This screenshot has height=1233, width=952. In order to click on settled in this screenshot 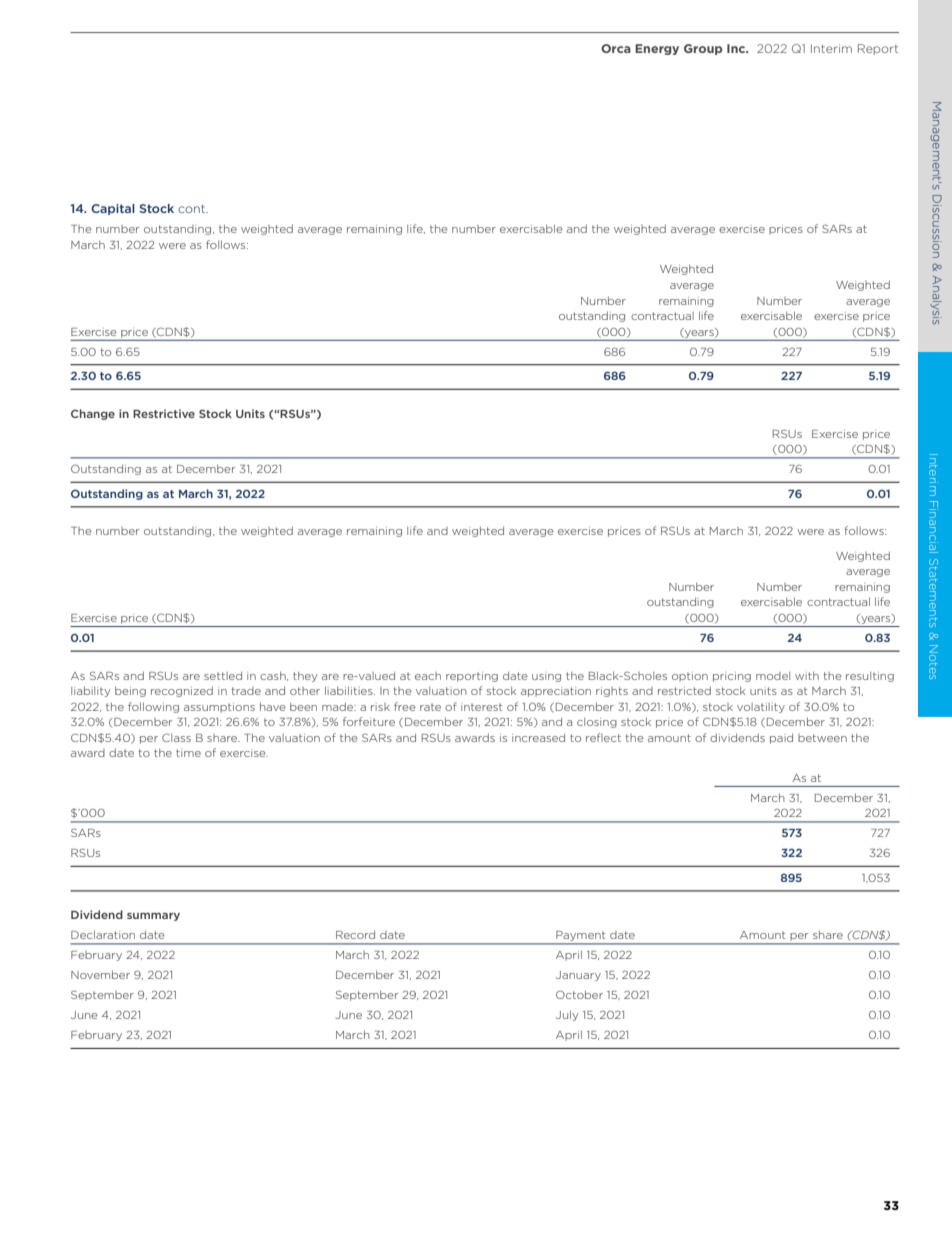, I will do `click(223, 675)`.
